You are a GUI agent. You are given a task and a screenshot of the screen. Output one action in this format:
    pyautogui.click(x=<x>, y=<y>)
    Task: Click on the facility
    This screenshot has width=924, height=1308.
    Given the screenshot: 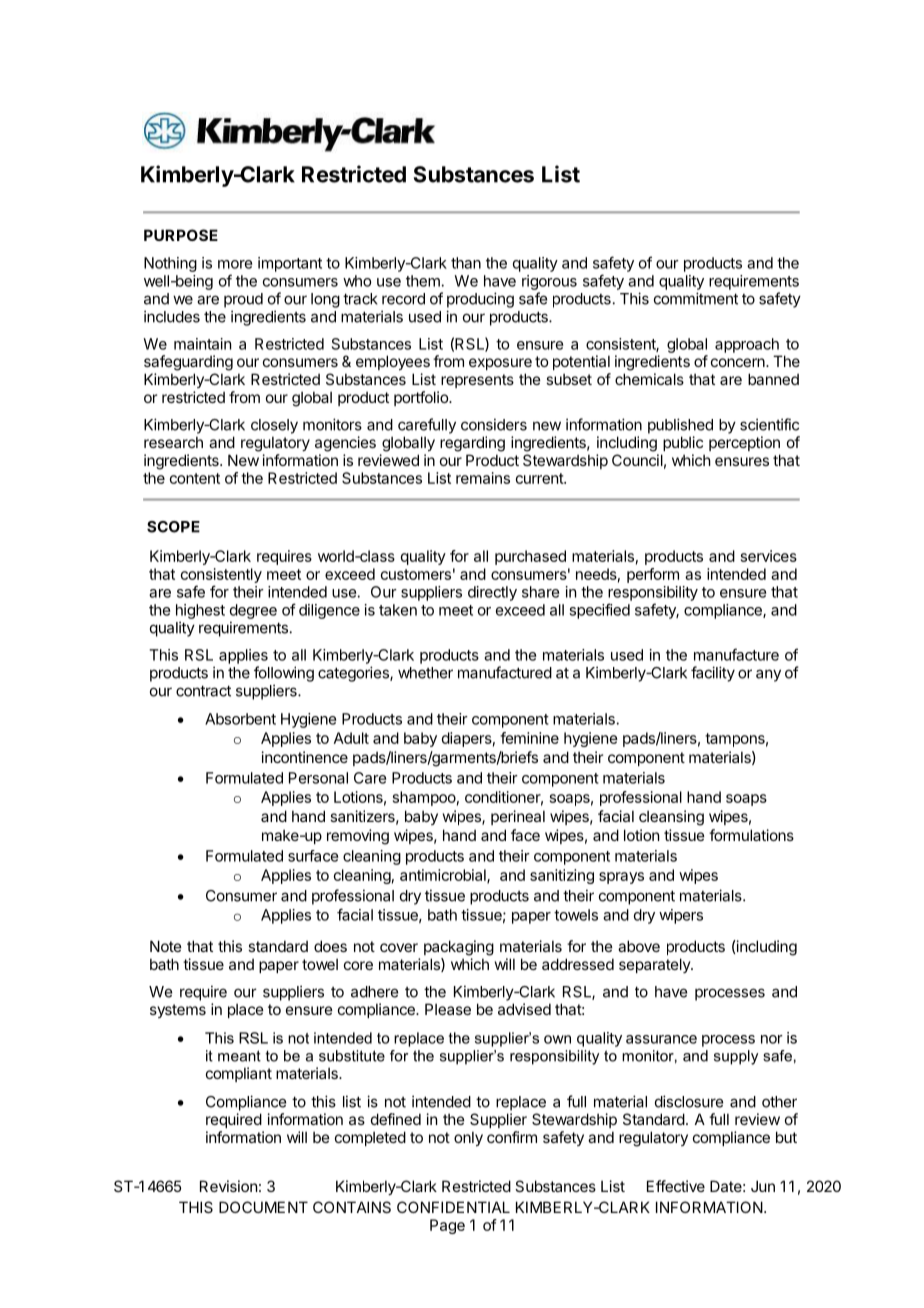 What is the action you would take?
    pyautogui.click(x=713, y=674)
